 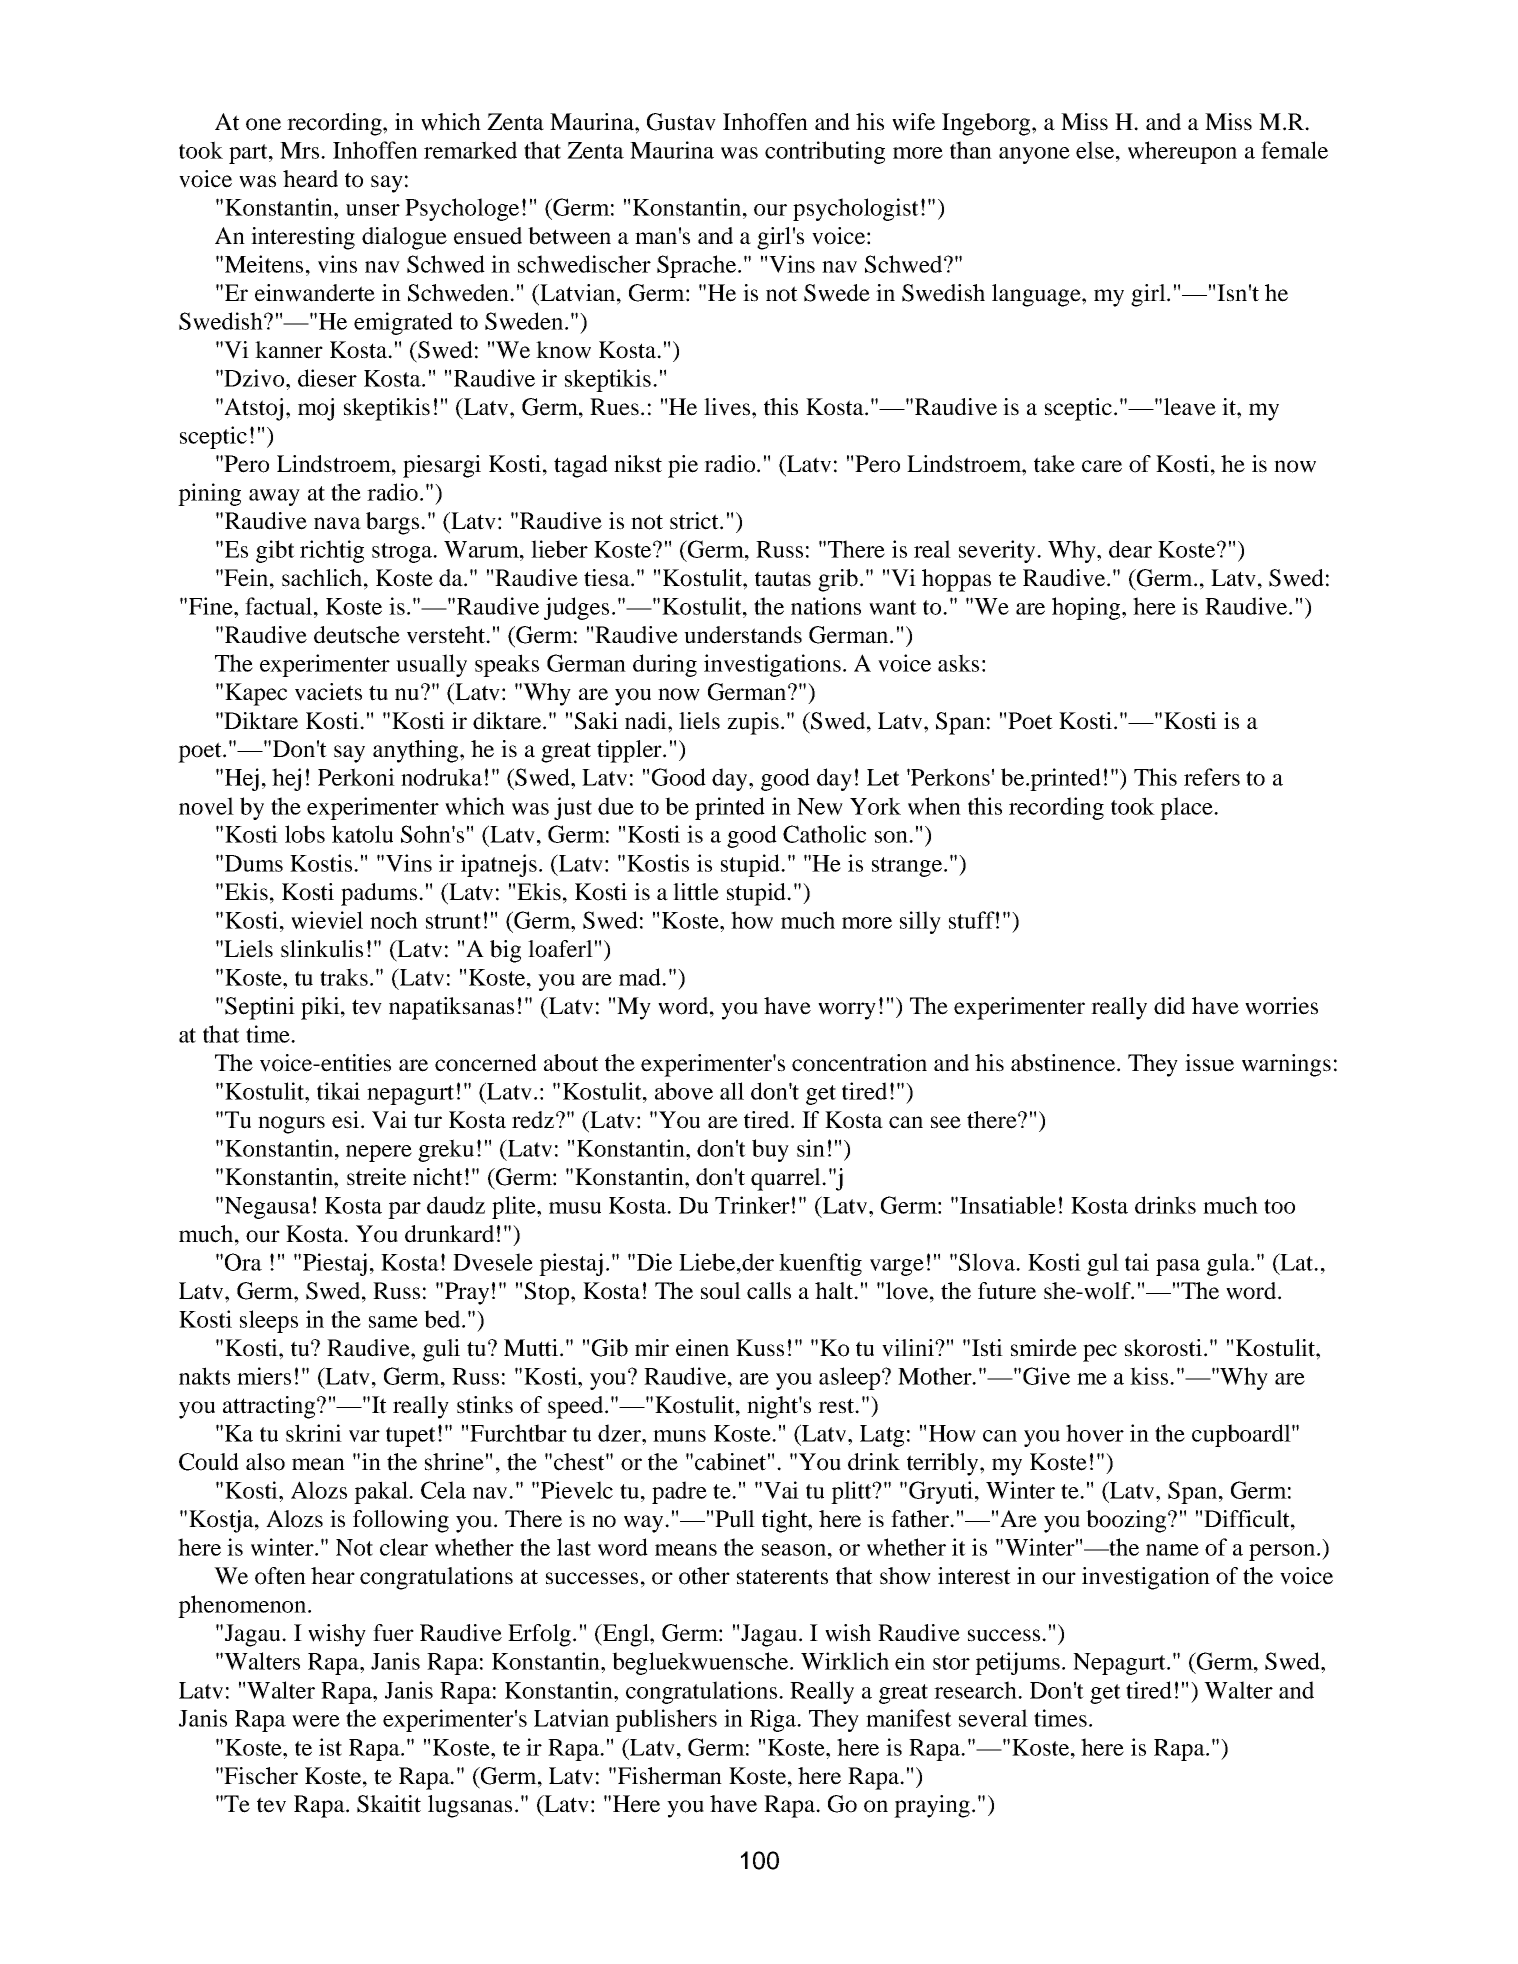 What do you see at coordinates (825, 152) in the page?
I see `contributing` at bounding box center [825, 152].
